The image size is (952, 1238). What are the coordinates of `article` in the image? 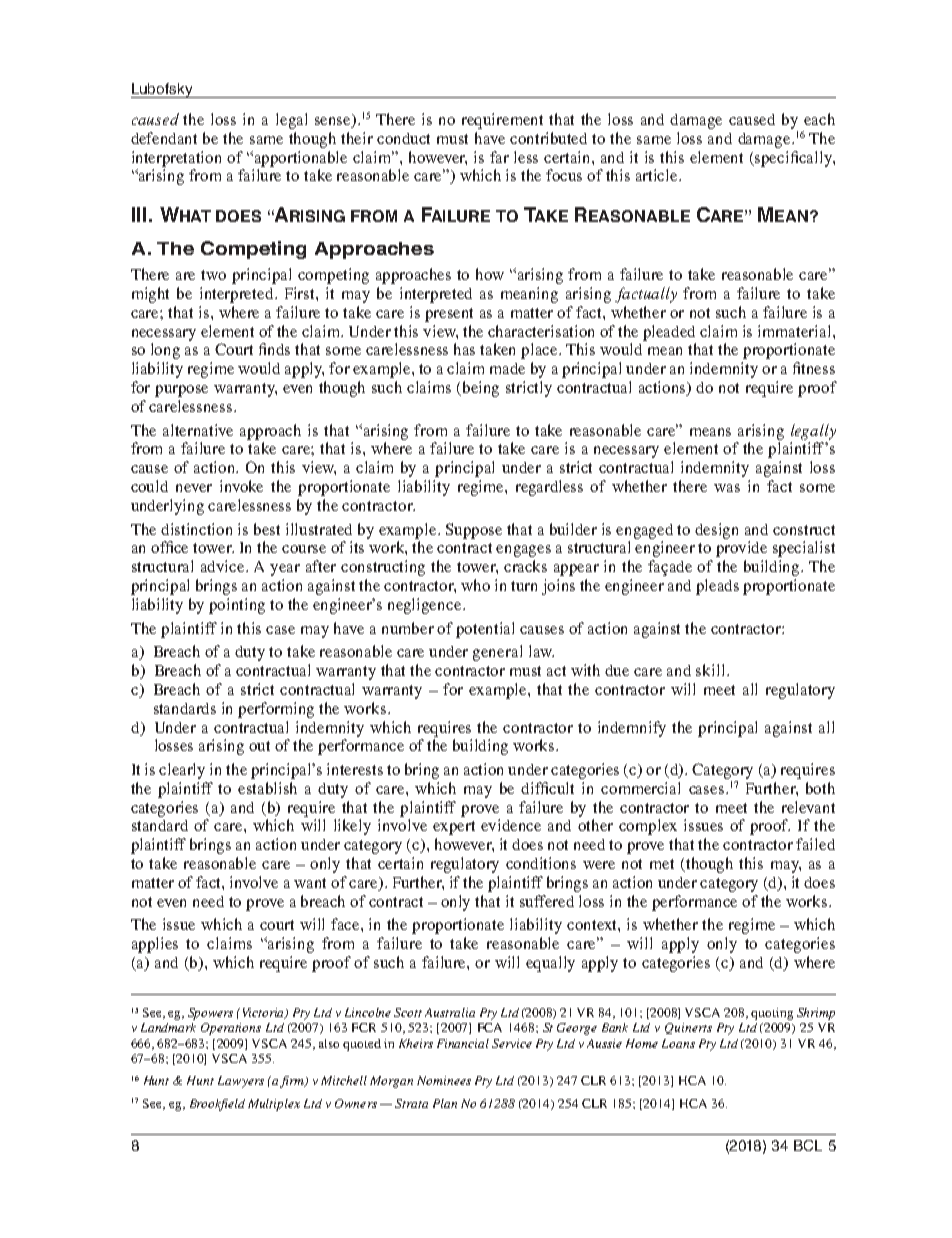 It's located at (658, 175).
